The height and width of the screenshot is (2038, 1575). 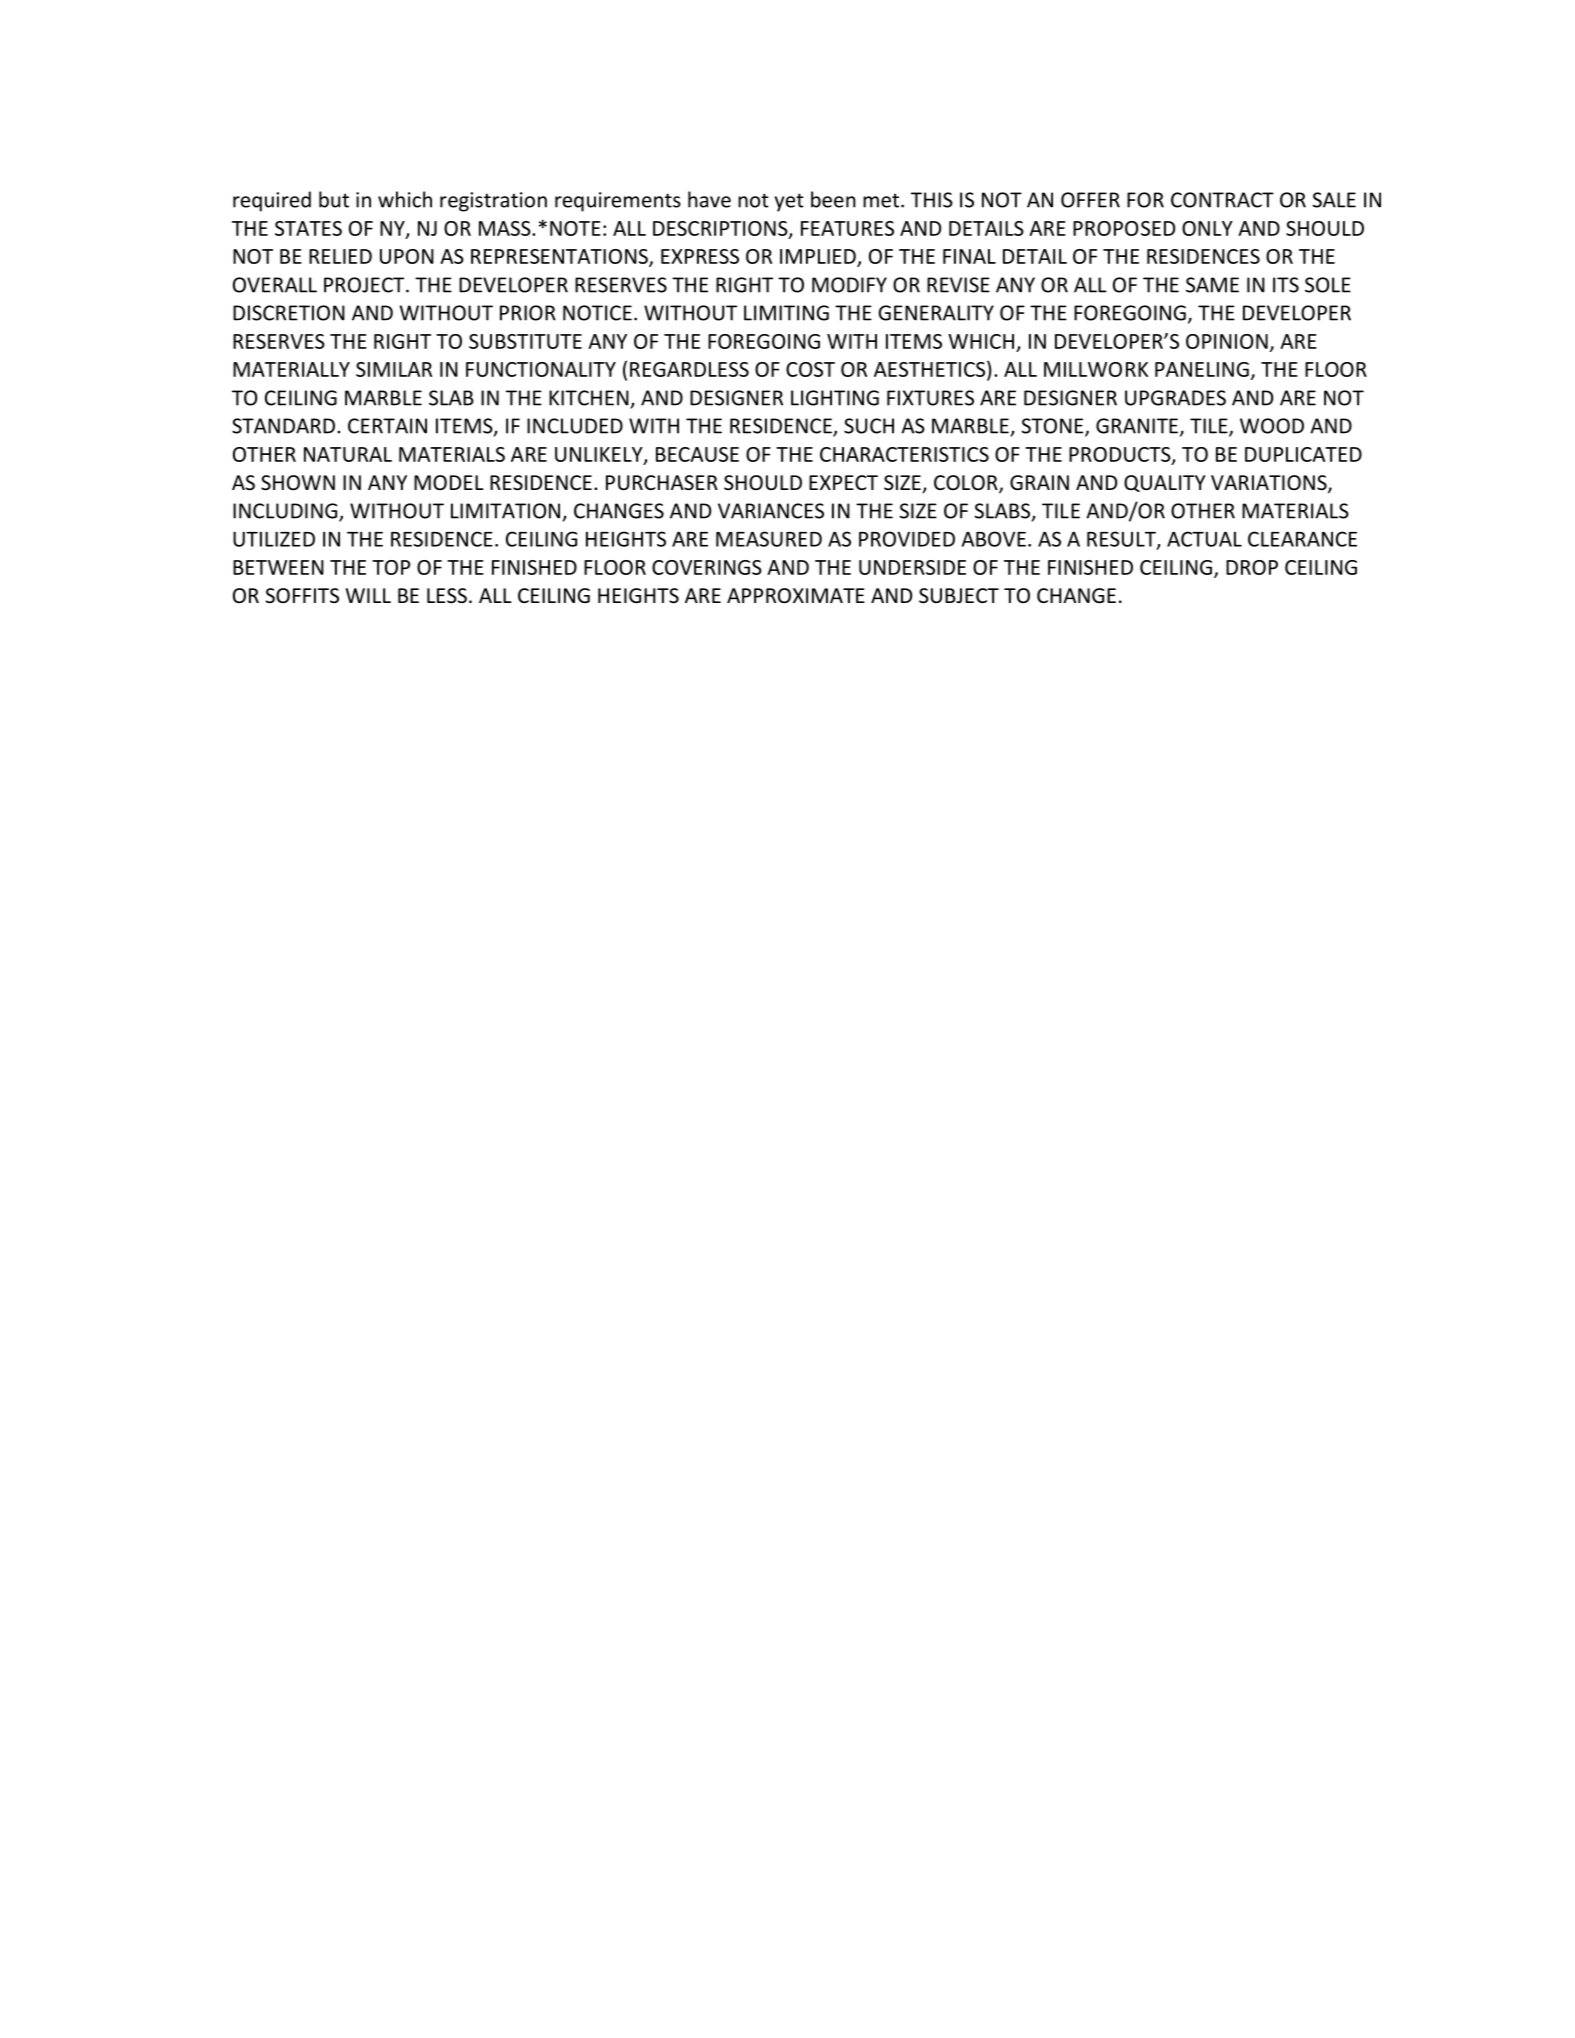 What do you see at coordinates (1222, 200) in the screenshot?
I see `CONTRACT` at bounding box center [1222, 200].
